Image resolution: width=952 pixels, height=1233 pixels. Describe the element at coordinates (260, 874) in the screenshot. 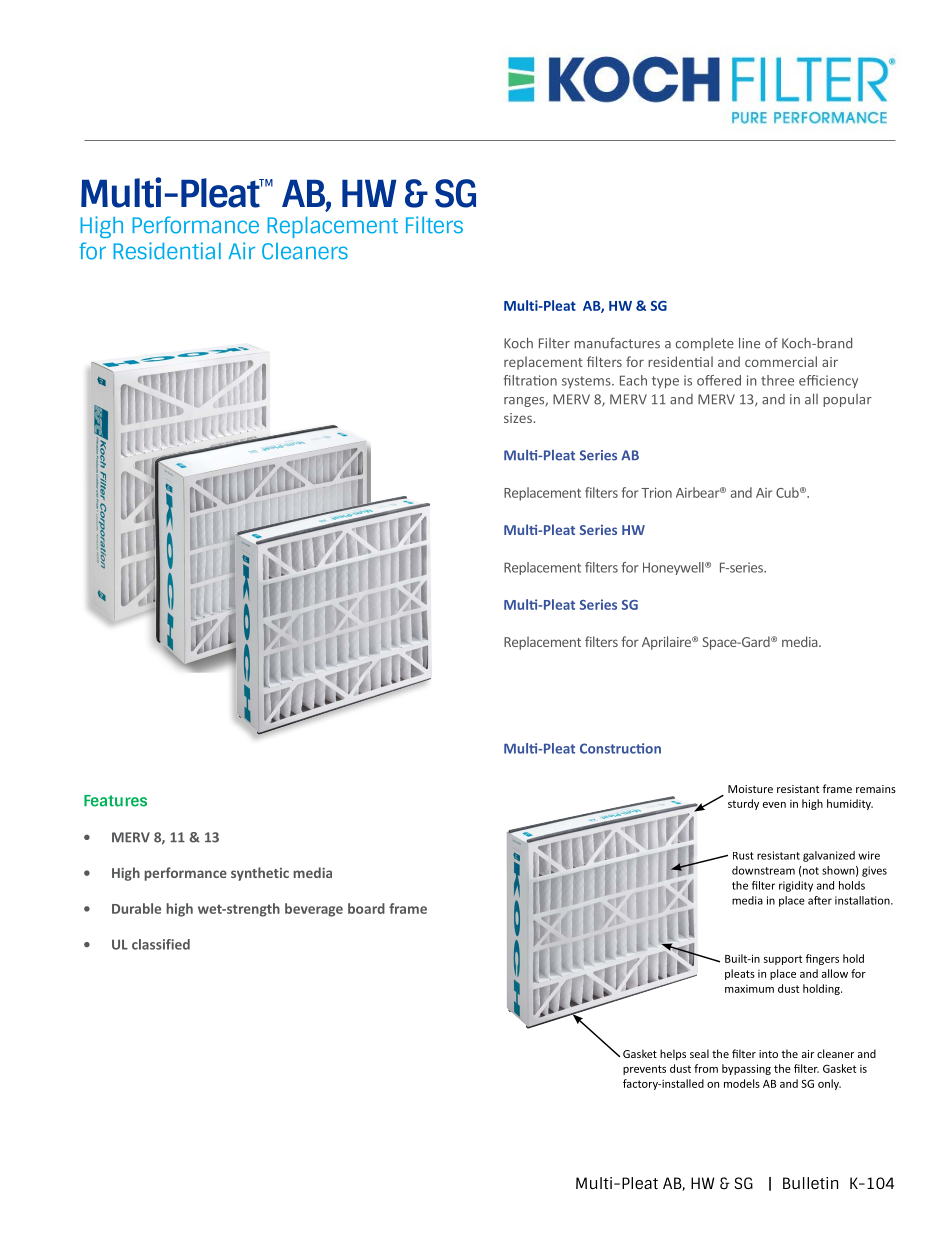

I see `synthetic` at that location.
